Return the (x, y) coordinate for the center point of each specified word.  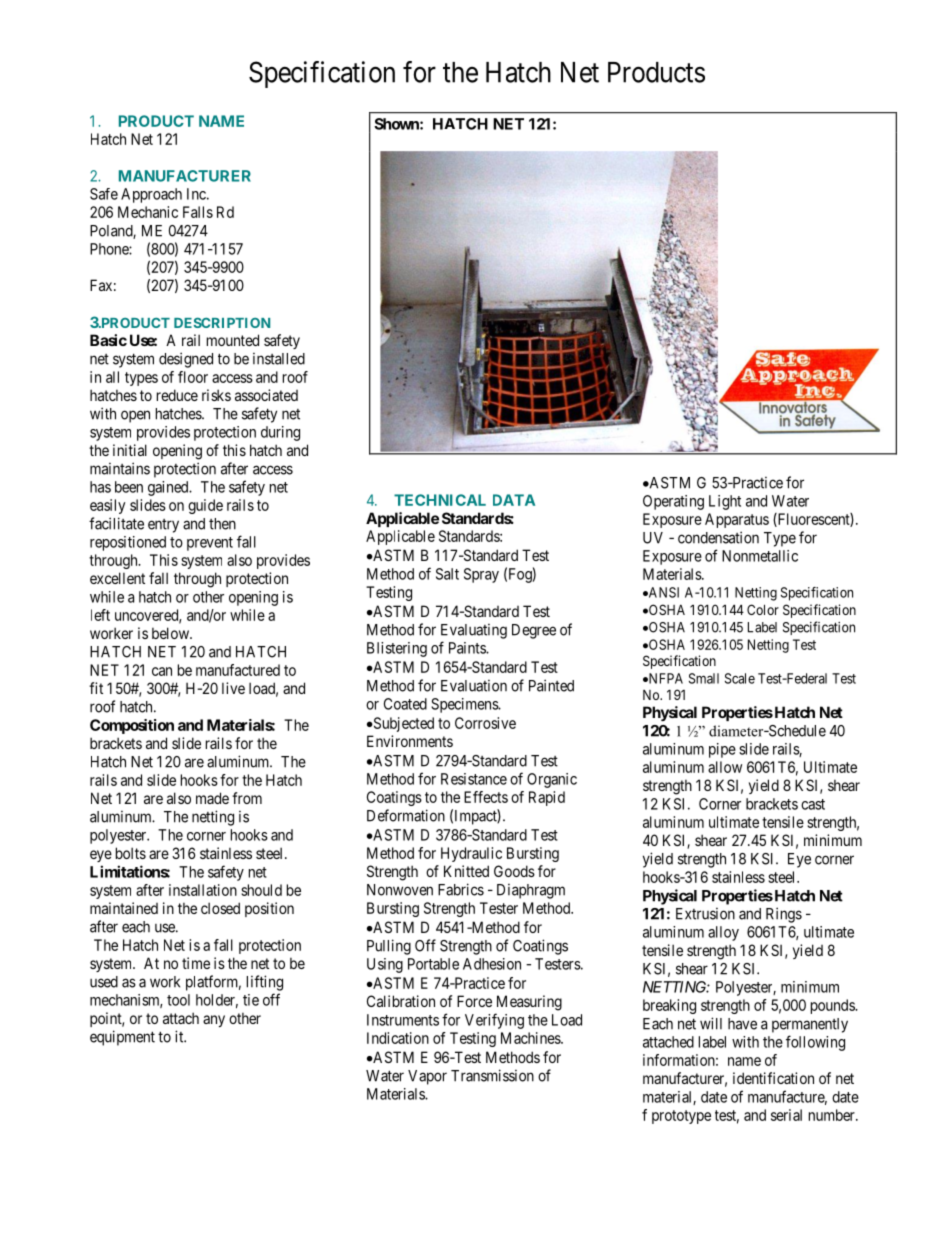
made (212, 798)
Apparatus (737, 520)
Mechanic (148, 212)
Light (725, 502)
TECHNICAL (440, 500)
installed (279, 359)
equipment (122, 1038)
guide (205, 506)
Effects (486, 797)
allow (725, 767)
